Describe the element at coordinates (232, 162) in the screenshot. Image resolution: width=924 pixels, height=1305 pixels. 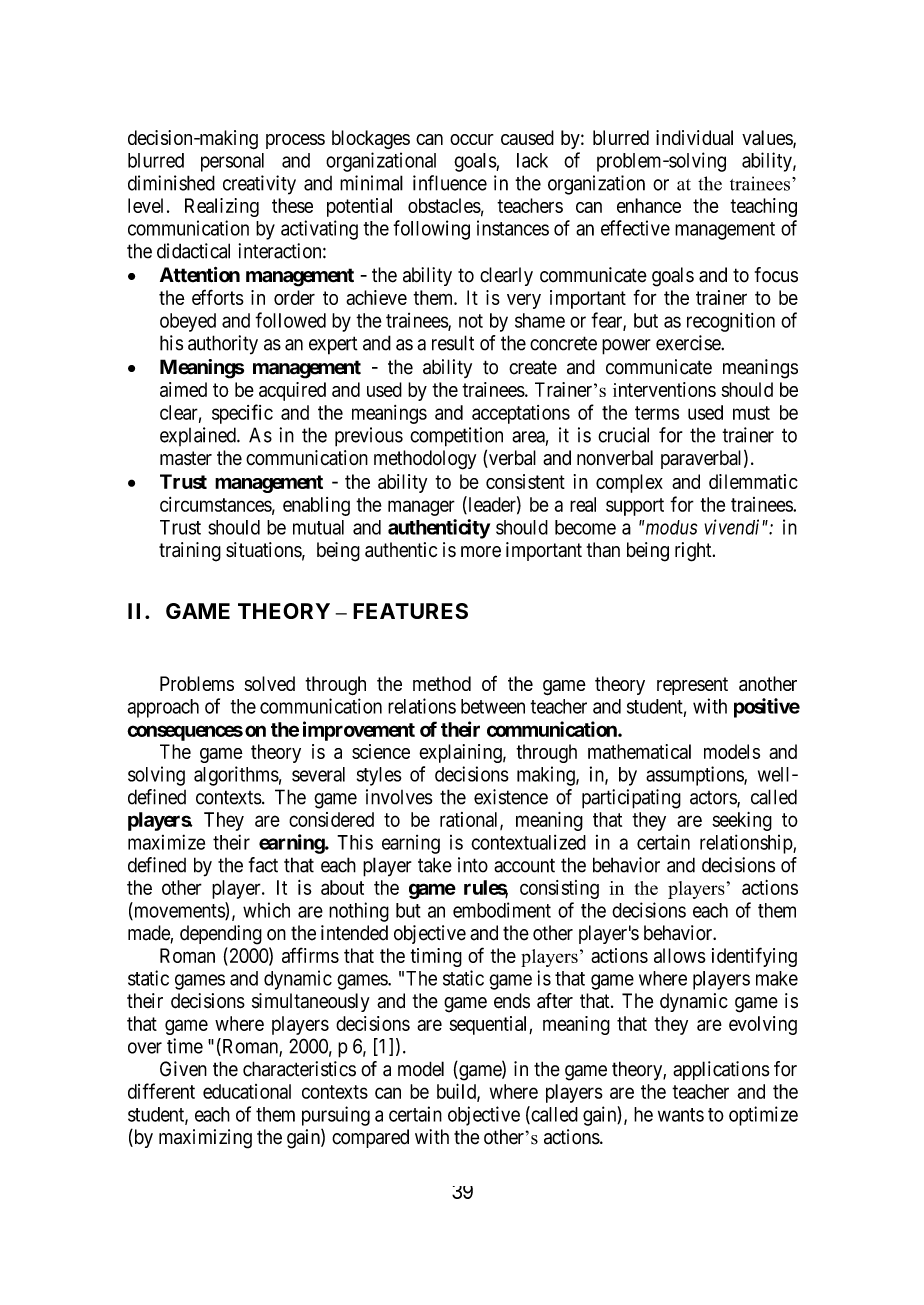
I see `personal` at that location.
